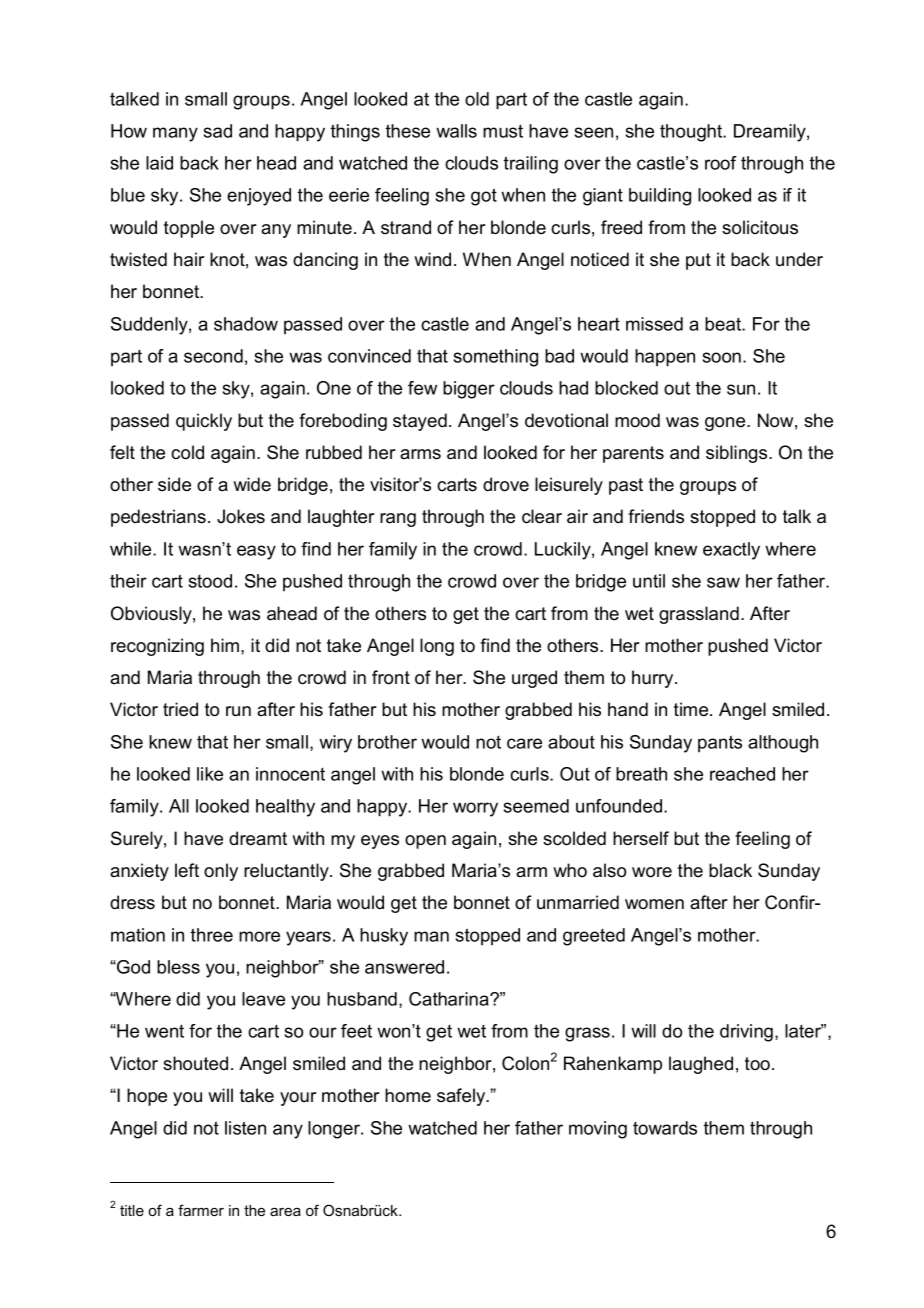  Describe the element at coordinates (692, 709) in the screenshot. I see `time` at that location.
